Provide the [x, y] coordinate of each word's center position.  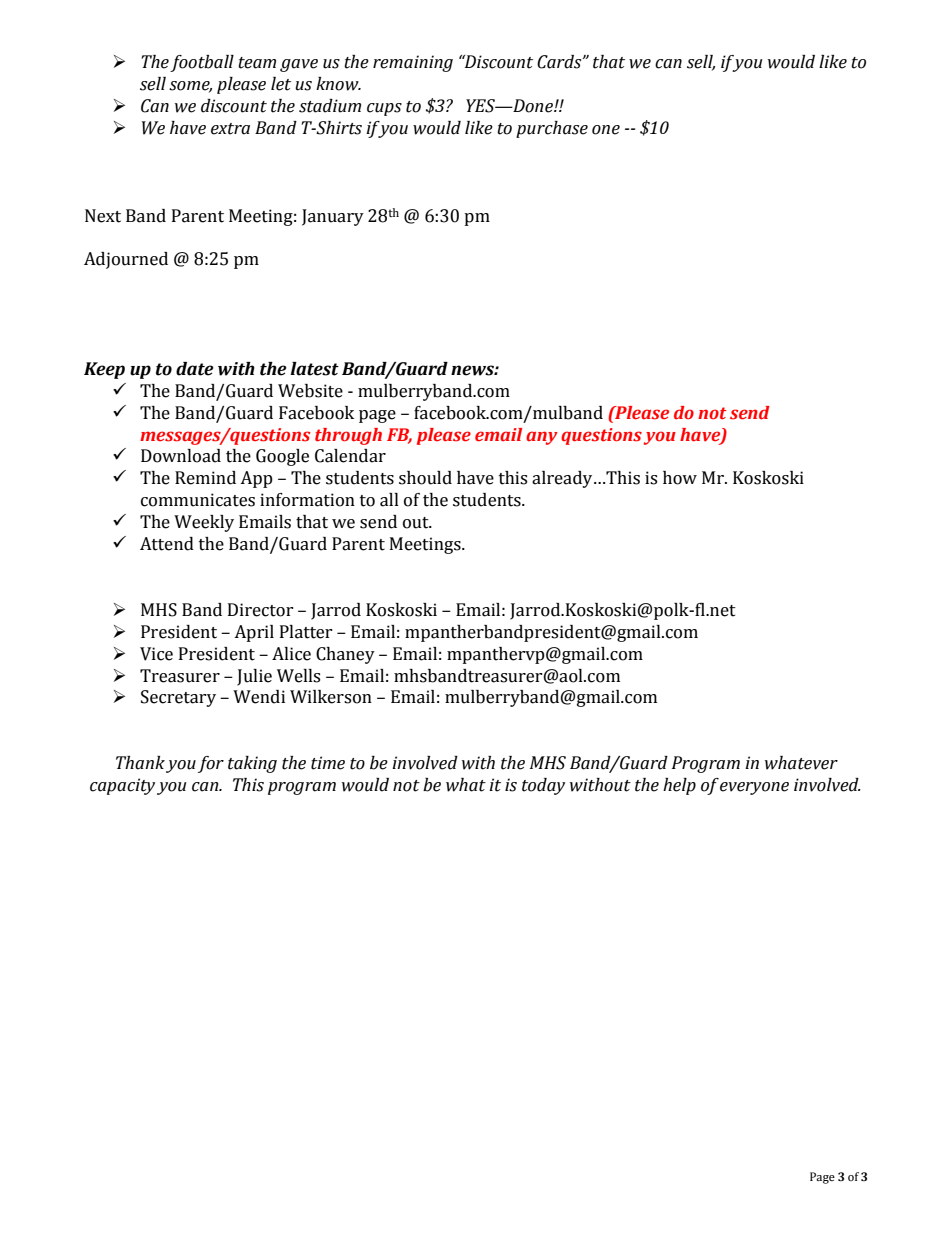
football [202, 63]
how [680, 478]
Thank [140, 763]
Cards [560, 62]
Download [181, 456]
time [328, 763]
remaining [413, 63]
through [348, 436]
